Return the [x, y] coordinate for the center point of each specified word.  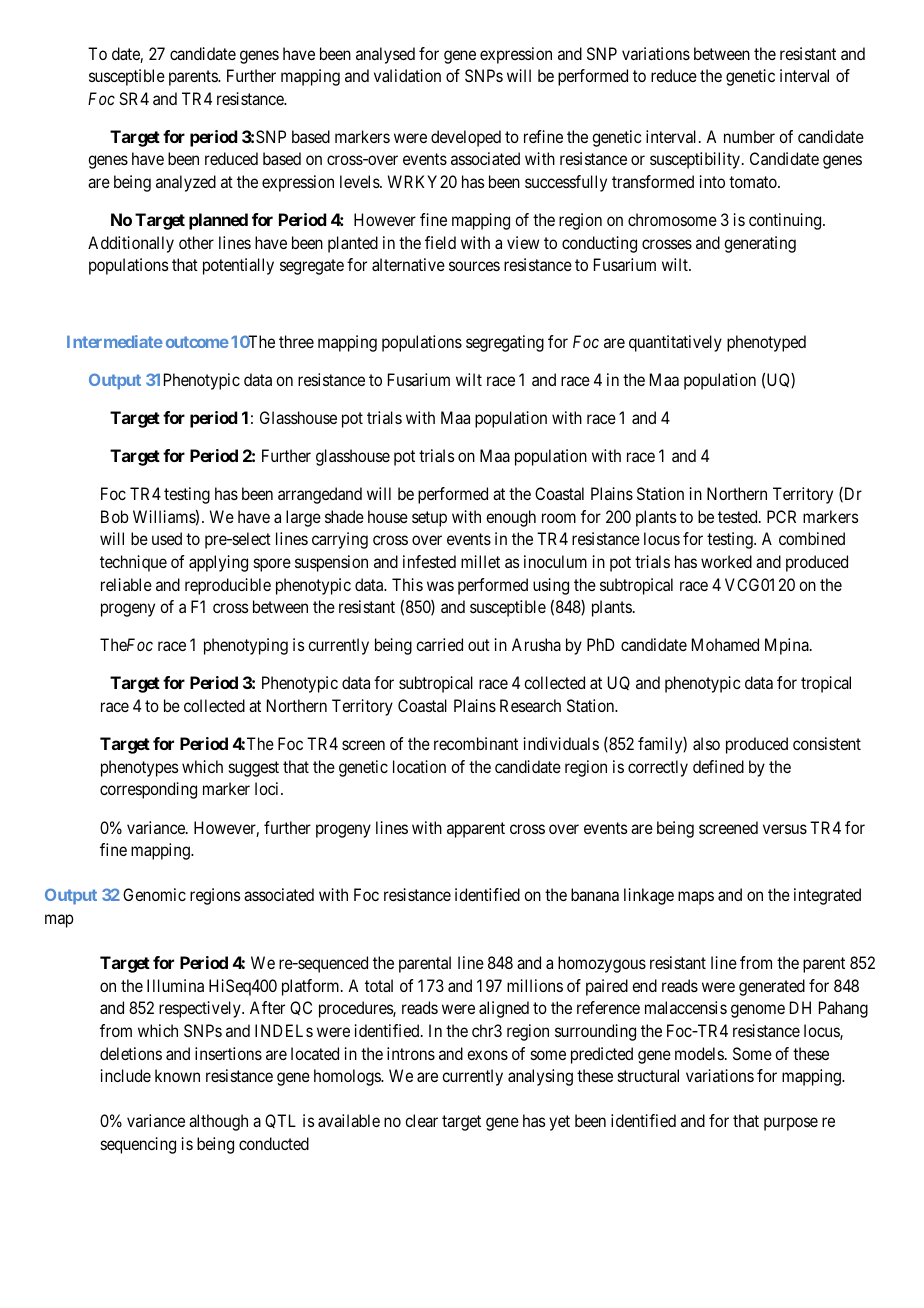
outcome [197, 342]
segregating [505, 343]
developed [466, 138]
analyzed [186, 183]
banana [595, 894]
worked [726, 561]
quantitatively [675, 343]
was [440, 586]
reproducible [228, 586]
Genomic [154, 894]
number [749, 136]
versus [785, 829]
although [218, 1122]
